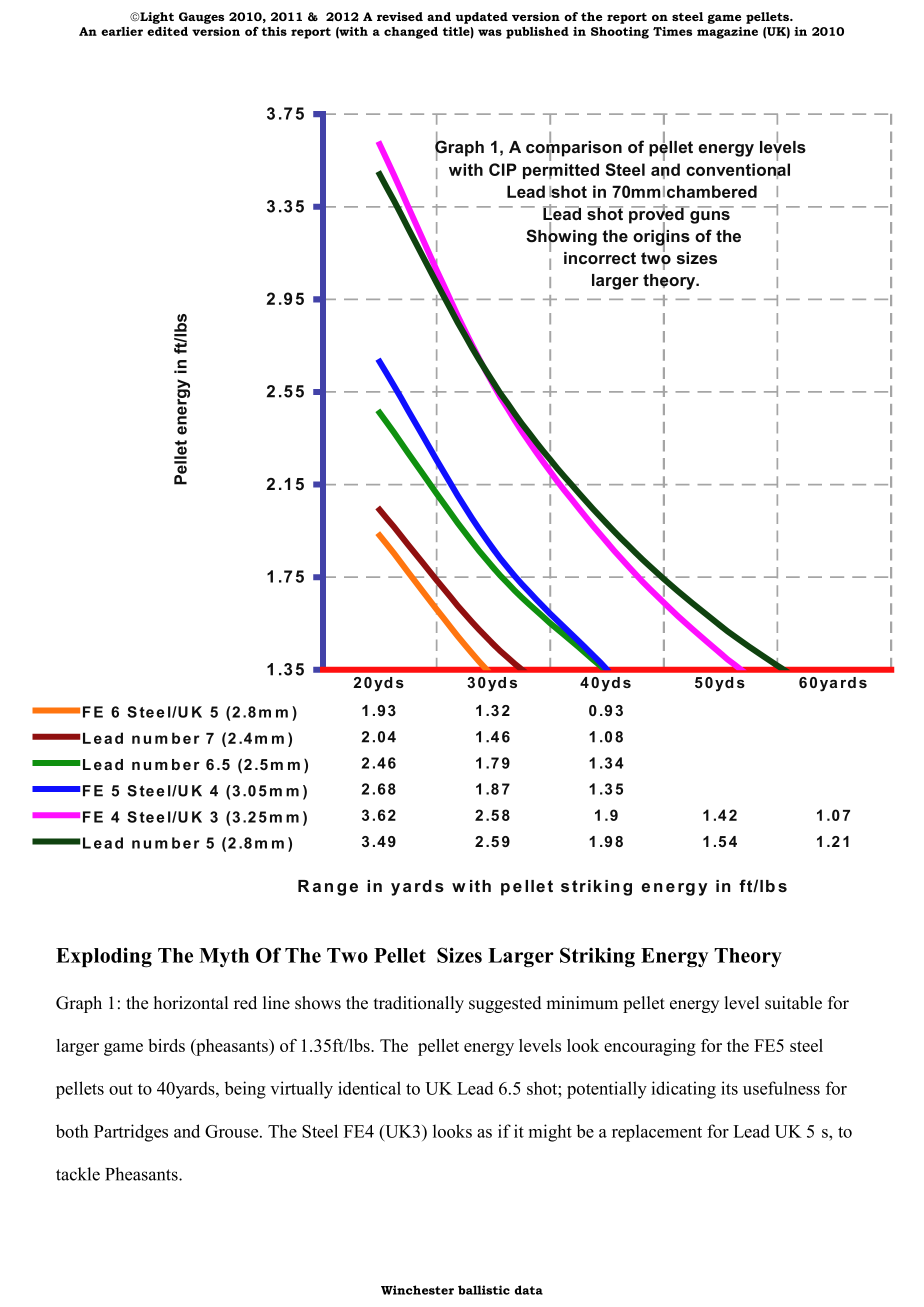  What do you see at coordinates (793, 1003) in the image?
I see `suitable` at bounding box center [793, 1003].
